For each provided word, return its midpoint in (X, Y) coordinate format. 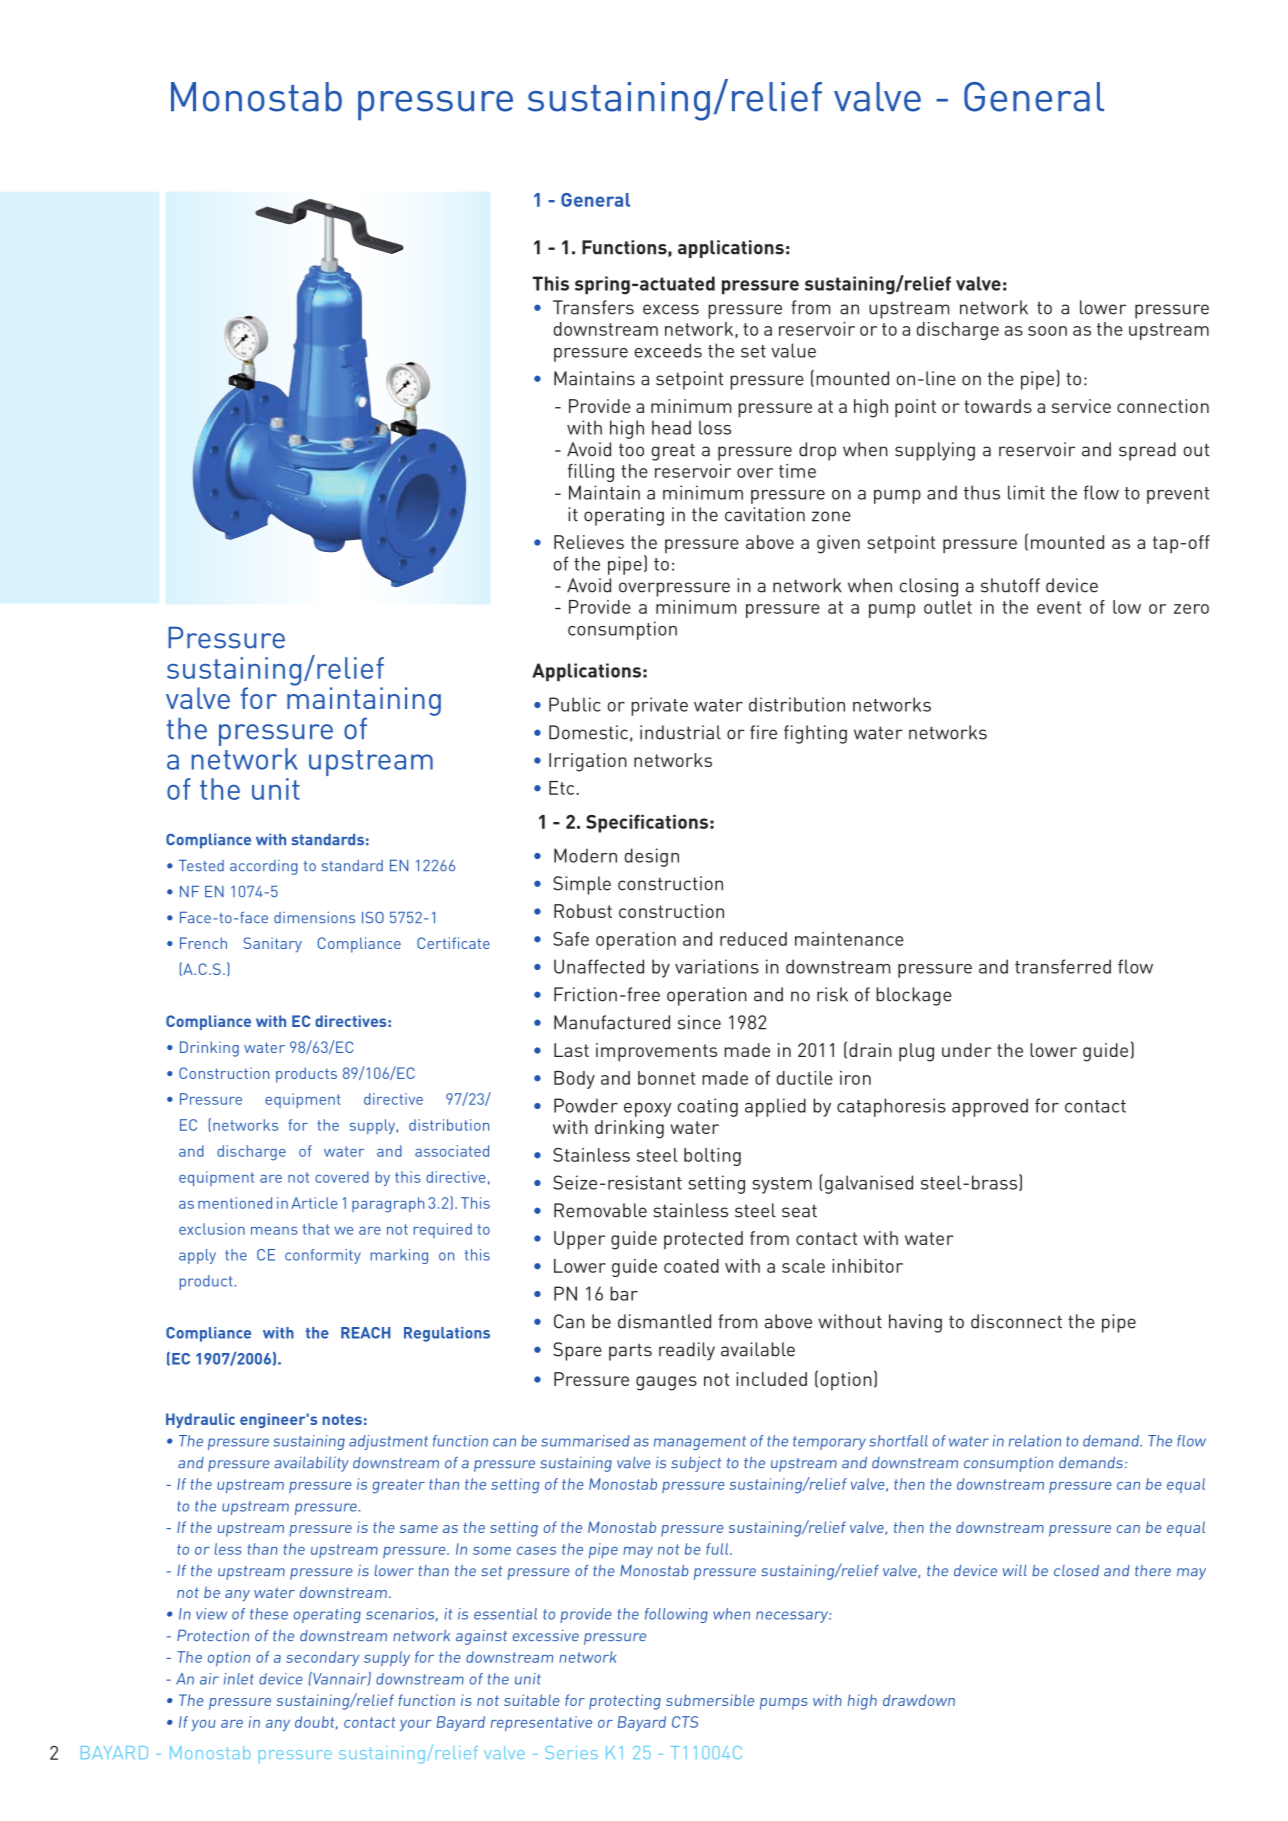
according (264, 867)
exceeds (668, 350)
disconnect (1016, 1321)
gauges (666, 1383)
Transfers (593, 307)
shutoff (1010, 585)
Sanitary (273, 945)
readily (687, 1351)
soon (1047, 331)
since (699, 1022)
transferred (1063, 966)
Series (571, 1752)
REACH (365, 1333)
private (659, 706)
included (771, 1379)
